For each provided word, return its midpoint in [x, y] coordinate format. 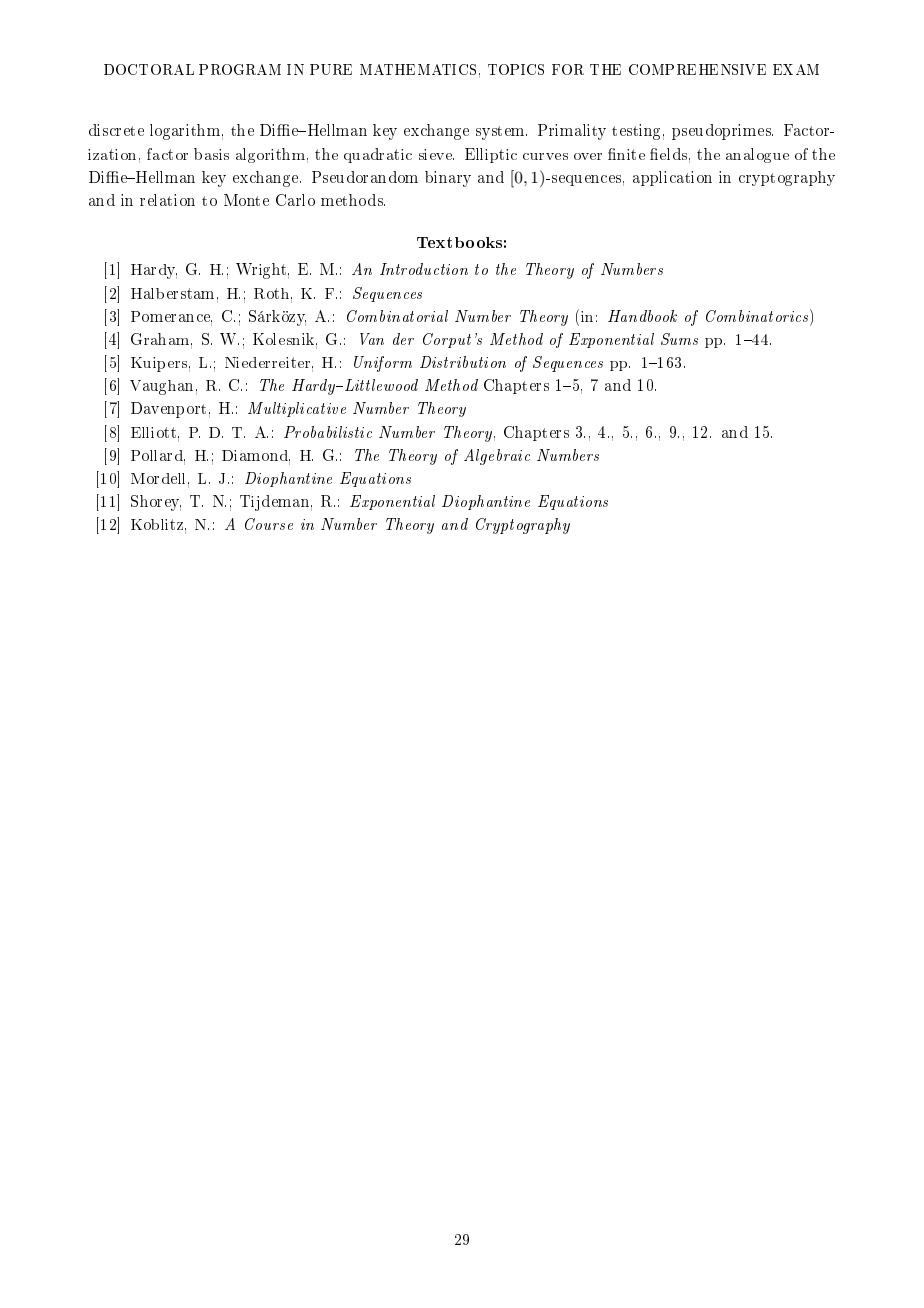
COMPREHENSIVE [697, 69]
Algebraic [497, 457]
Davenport [168, 410]
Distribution [463, 362]
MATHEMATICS [418, 69]
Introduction [424, 269]
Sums [679, 339]
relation [167, 200]
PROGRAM [240, 69]
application [672, 178]
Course [269, 524]
